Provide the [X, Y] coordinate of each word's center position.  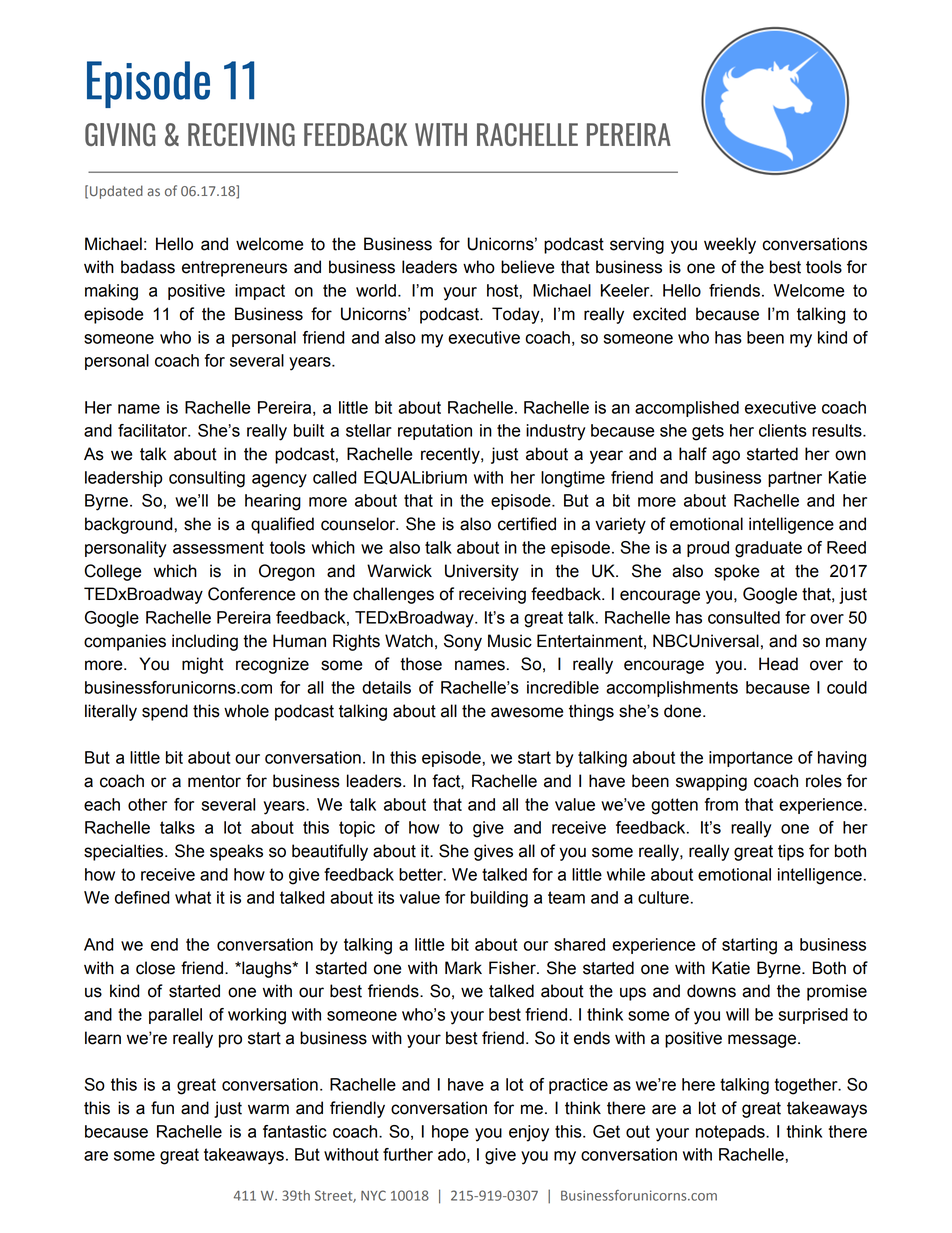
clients [783, 430]
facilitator [154, 430]
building [499, 899]
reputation [435, 432]
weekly [730, 245]
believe [527, 267]
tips [791, 852]
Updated [116, 192]
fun [162, 1108]
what [193, 897]
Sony [463, 642]
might [203, 665]
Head [778, 664]
